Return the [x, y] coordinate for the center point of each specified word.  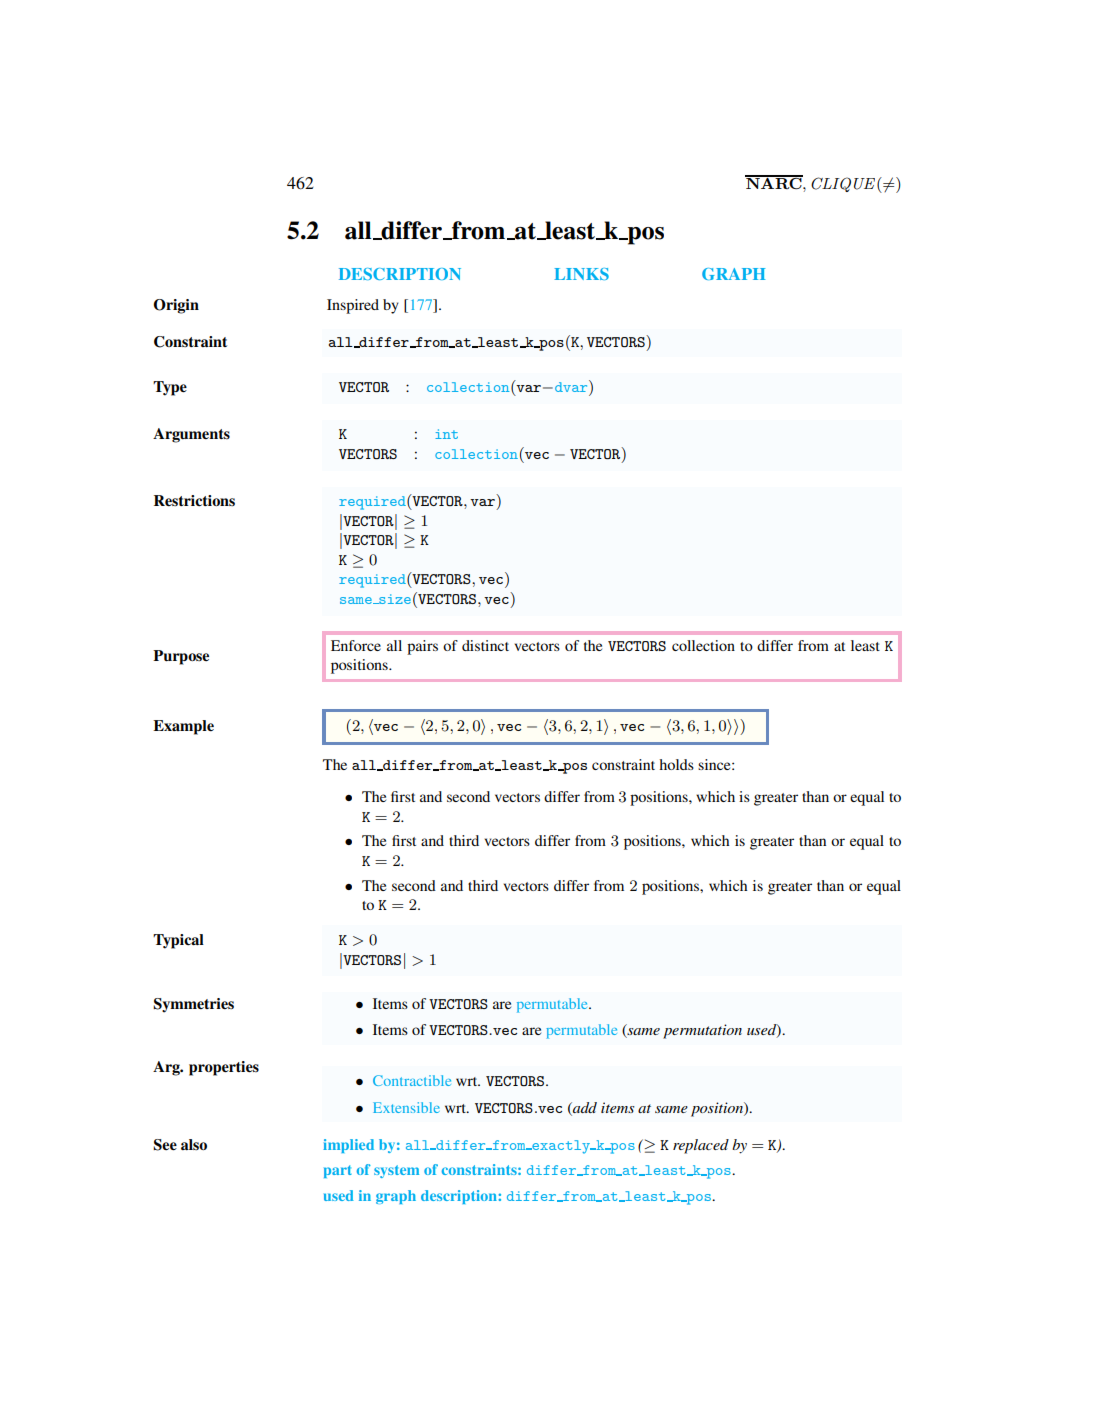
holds [676, 764]
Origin [176, 306]
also [194, 1145]
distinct [485, 645]
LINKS [581, 274]
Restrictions [194, 501]
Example [183, 727]
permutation [702, 1031]
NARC [774, 182]
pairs [422, 647]
